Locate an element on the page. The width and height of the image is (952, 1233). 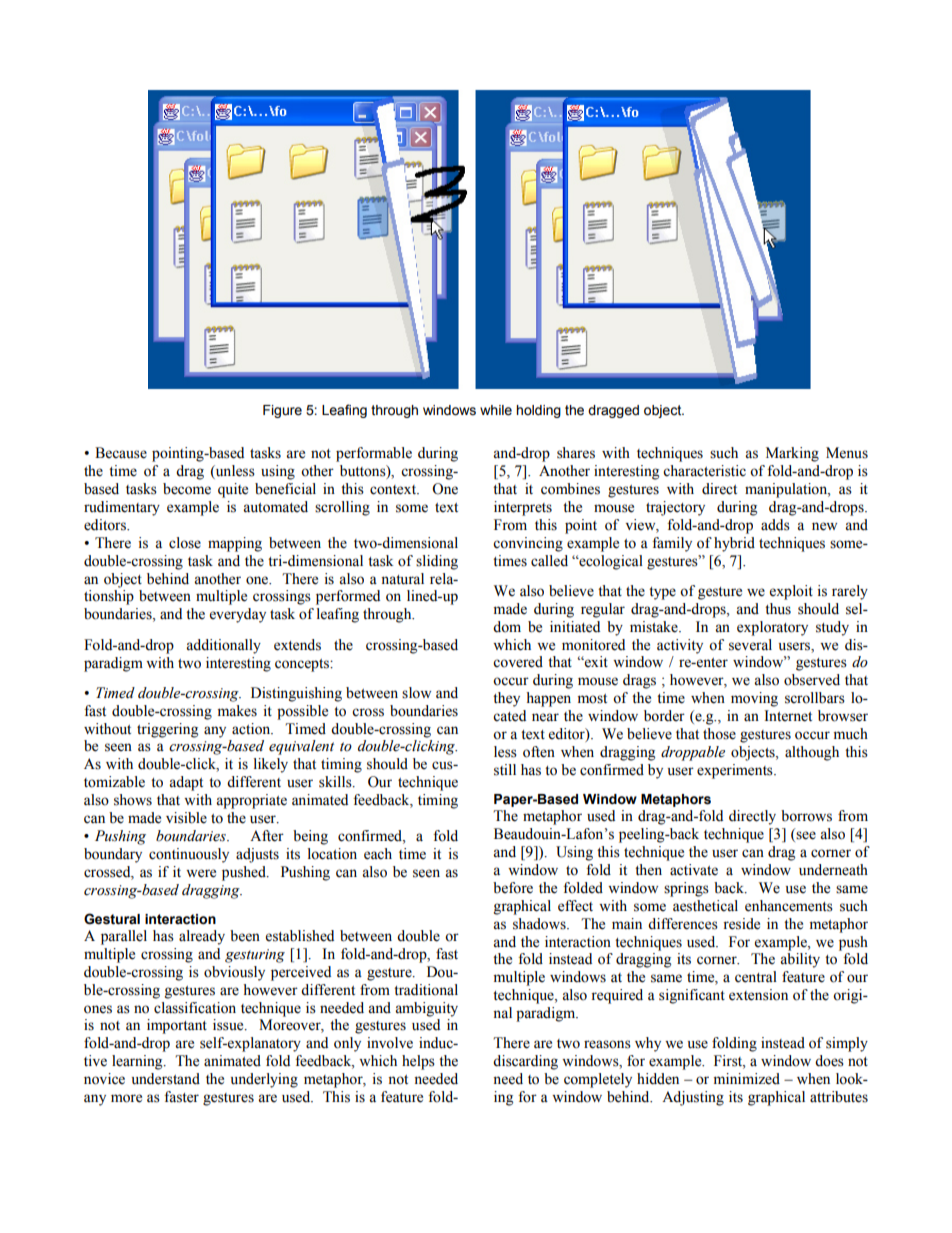
Marking is located at coordinates (792, 454).
